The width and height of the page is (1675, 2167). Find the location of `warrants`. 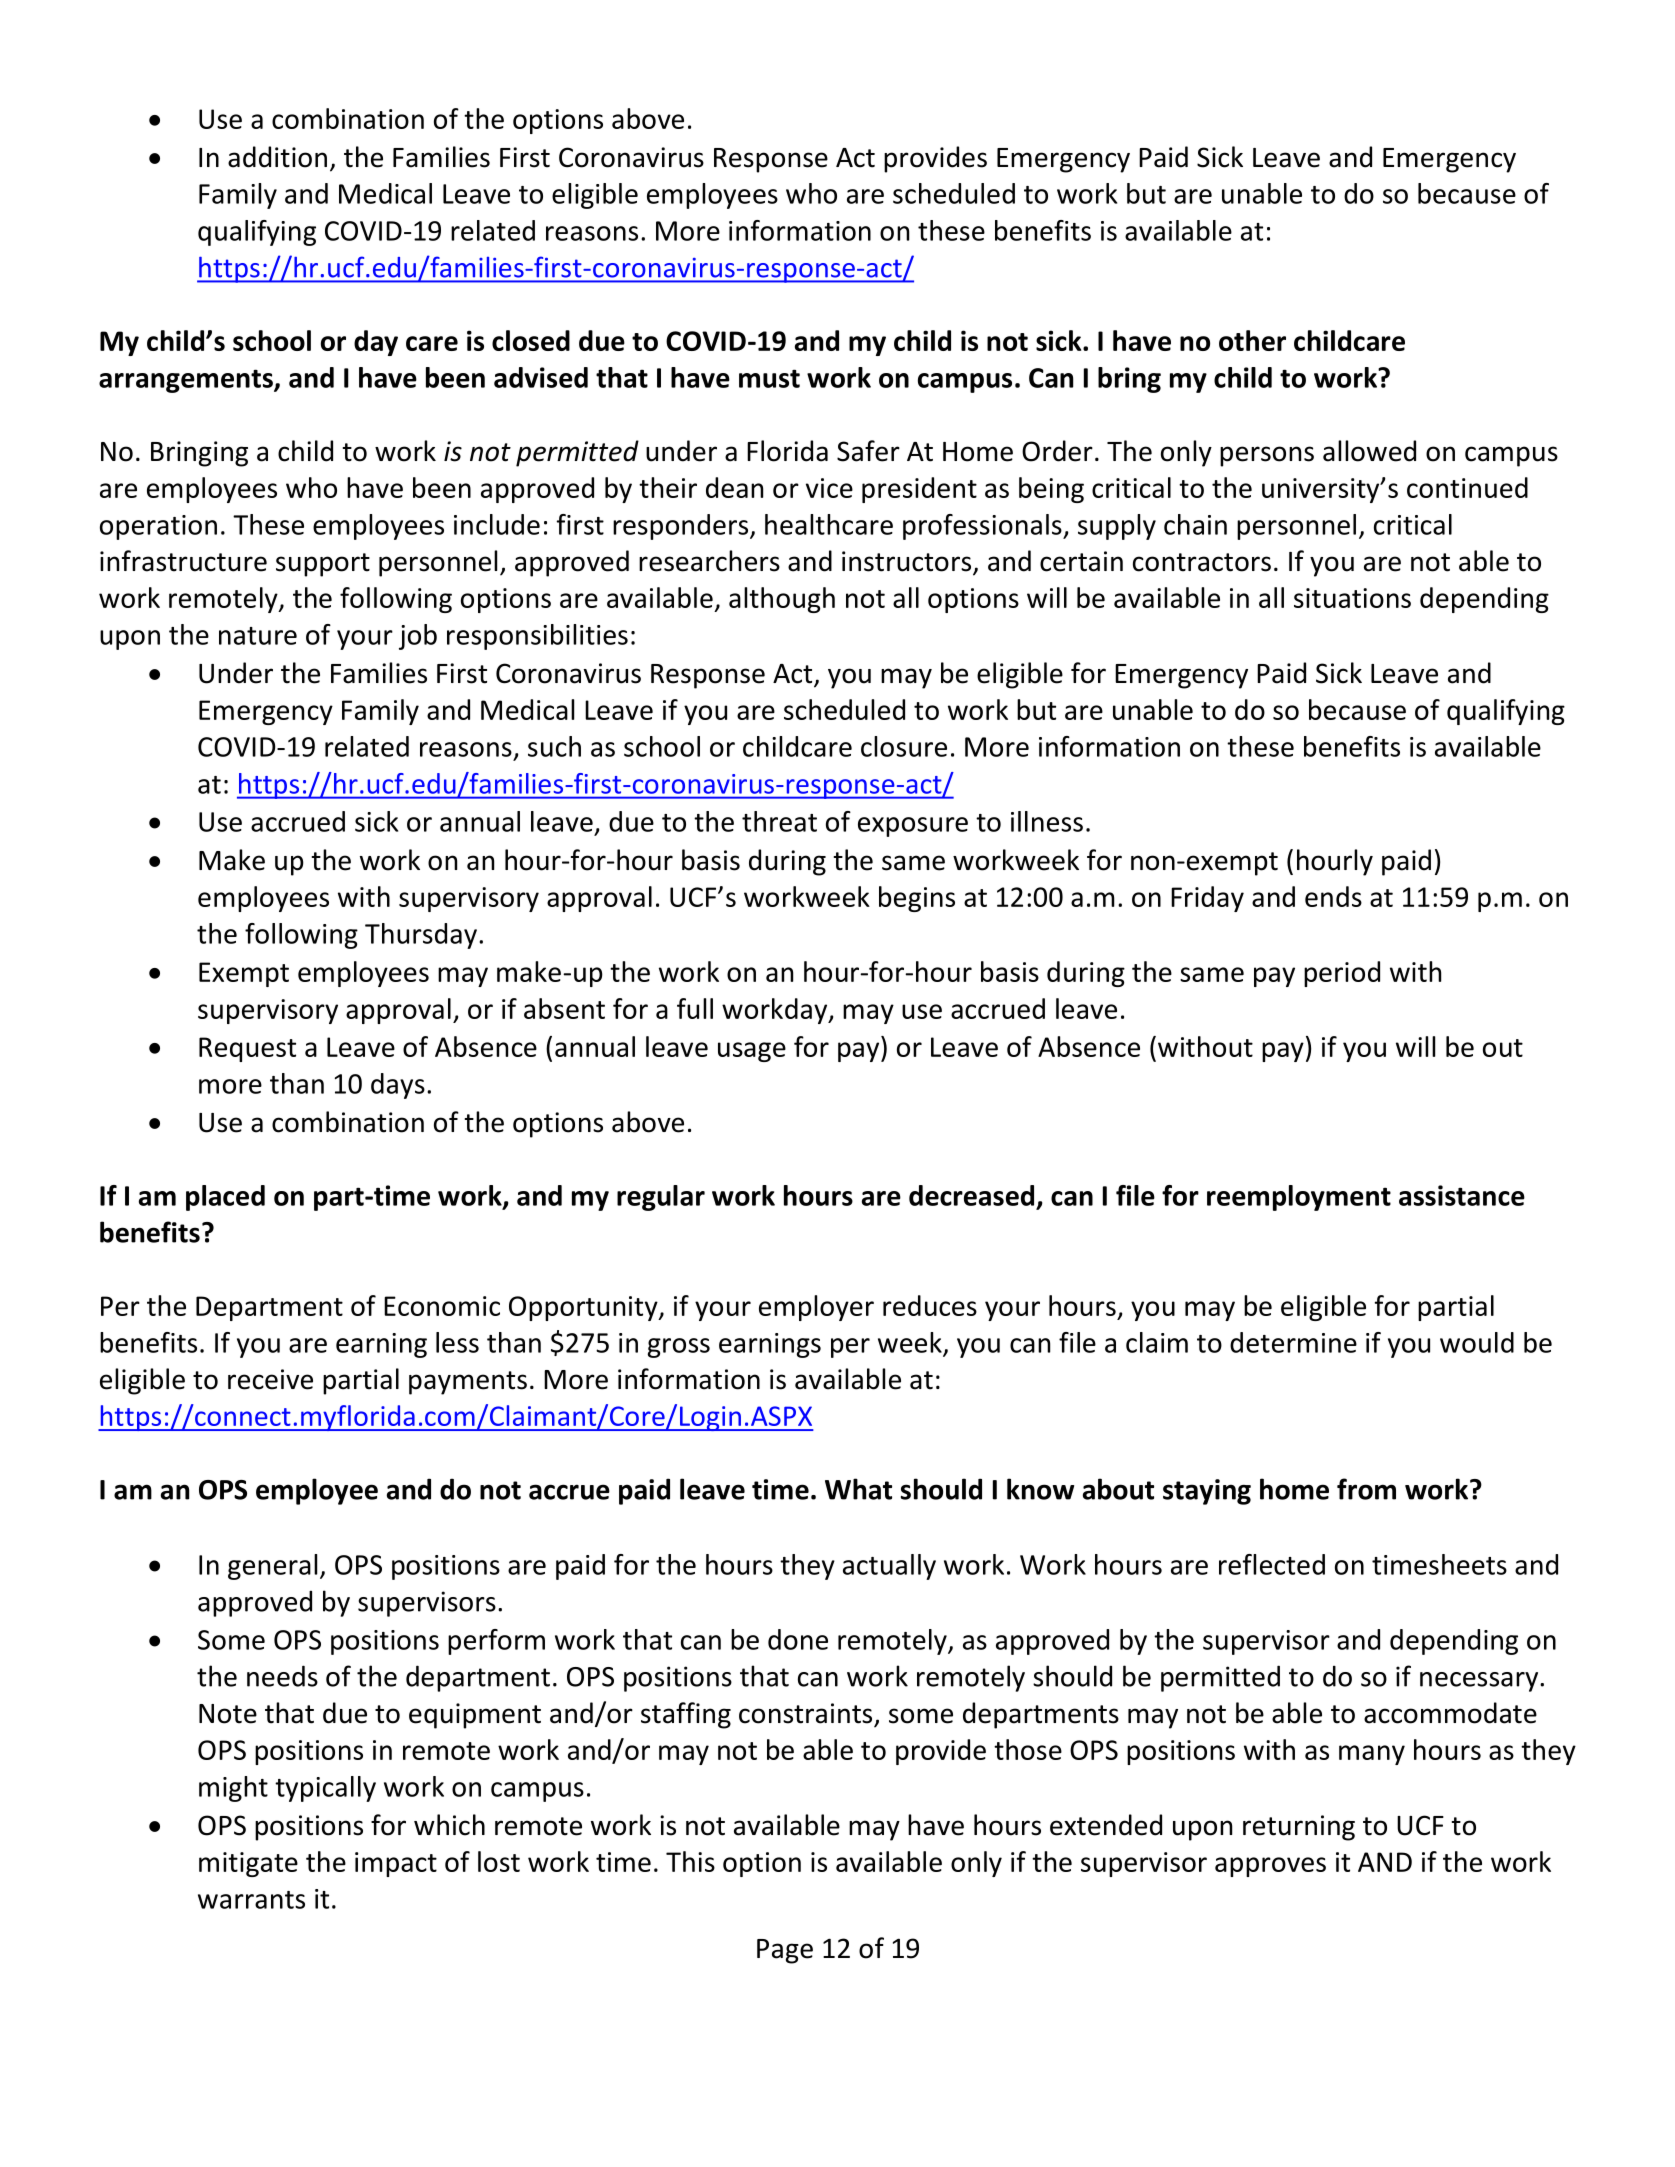

warrants is located at coordinates (251, 1900).
